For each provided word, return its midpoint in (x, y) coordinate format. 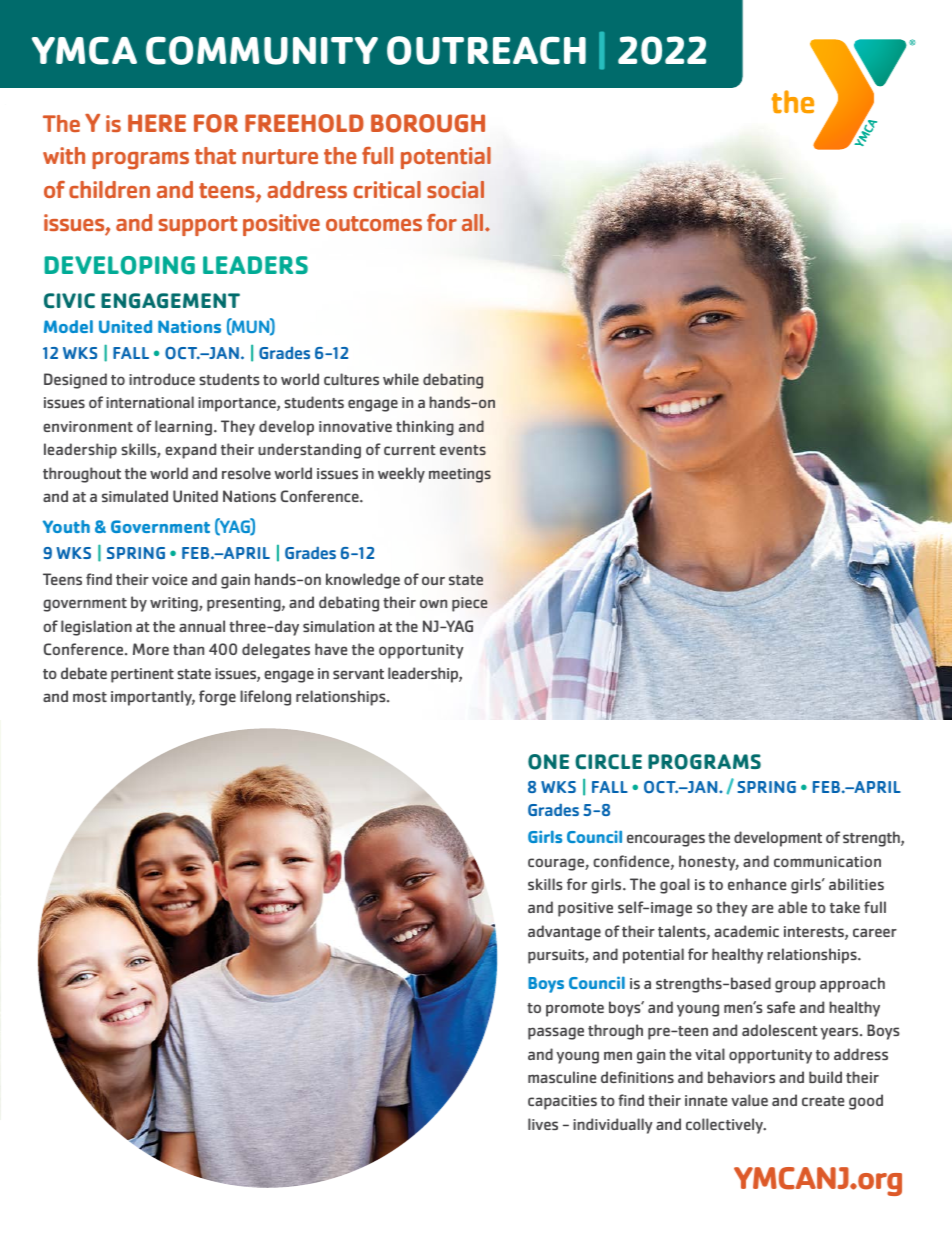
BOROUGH (428, 123)
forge (217, 698)
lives (543, 1124)
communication (827, 861)
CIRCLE (608, 762)
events (463, 450)
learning (183, 428)
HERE (157, 123)
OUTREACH (486, 50)
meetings (460, 475)
